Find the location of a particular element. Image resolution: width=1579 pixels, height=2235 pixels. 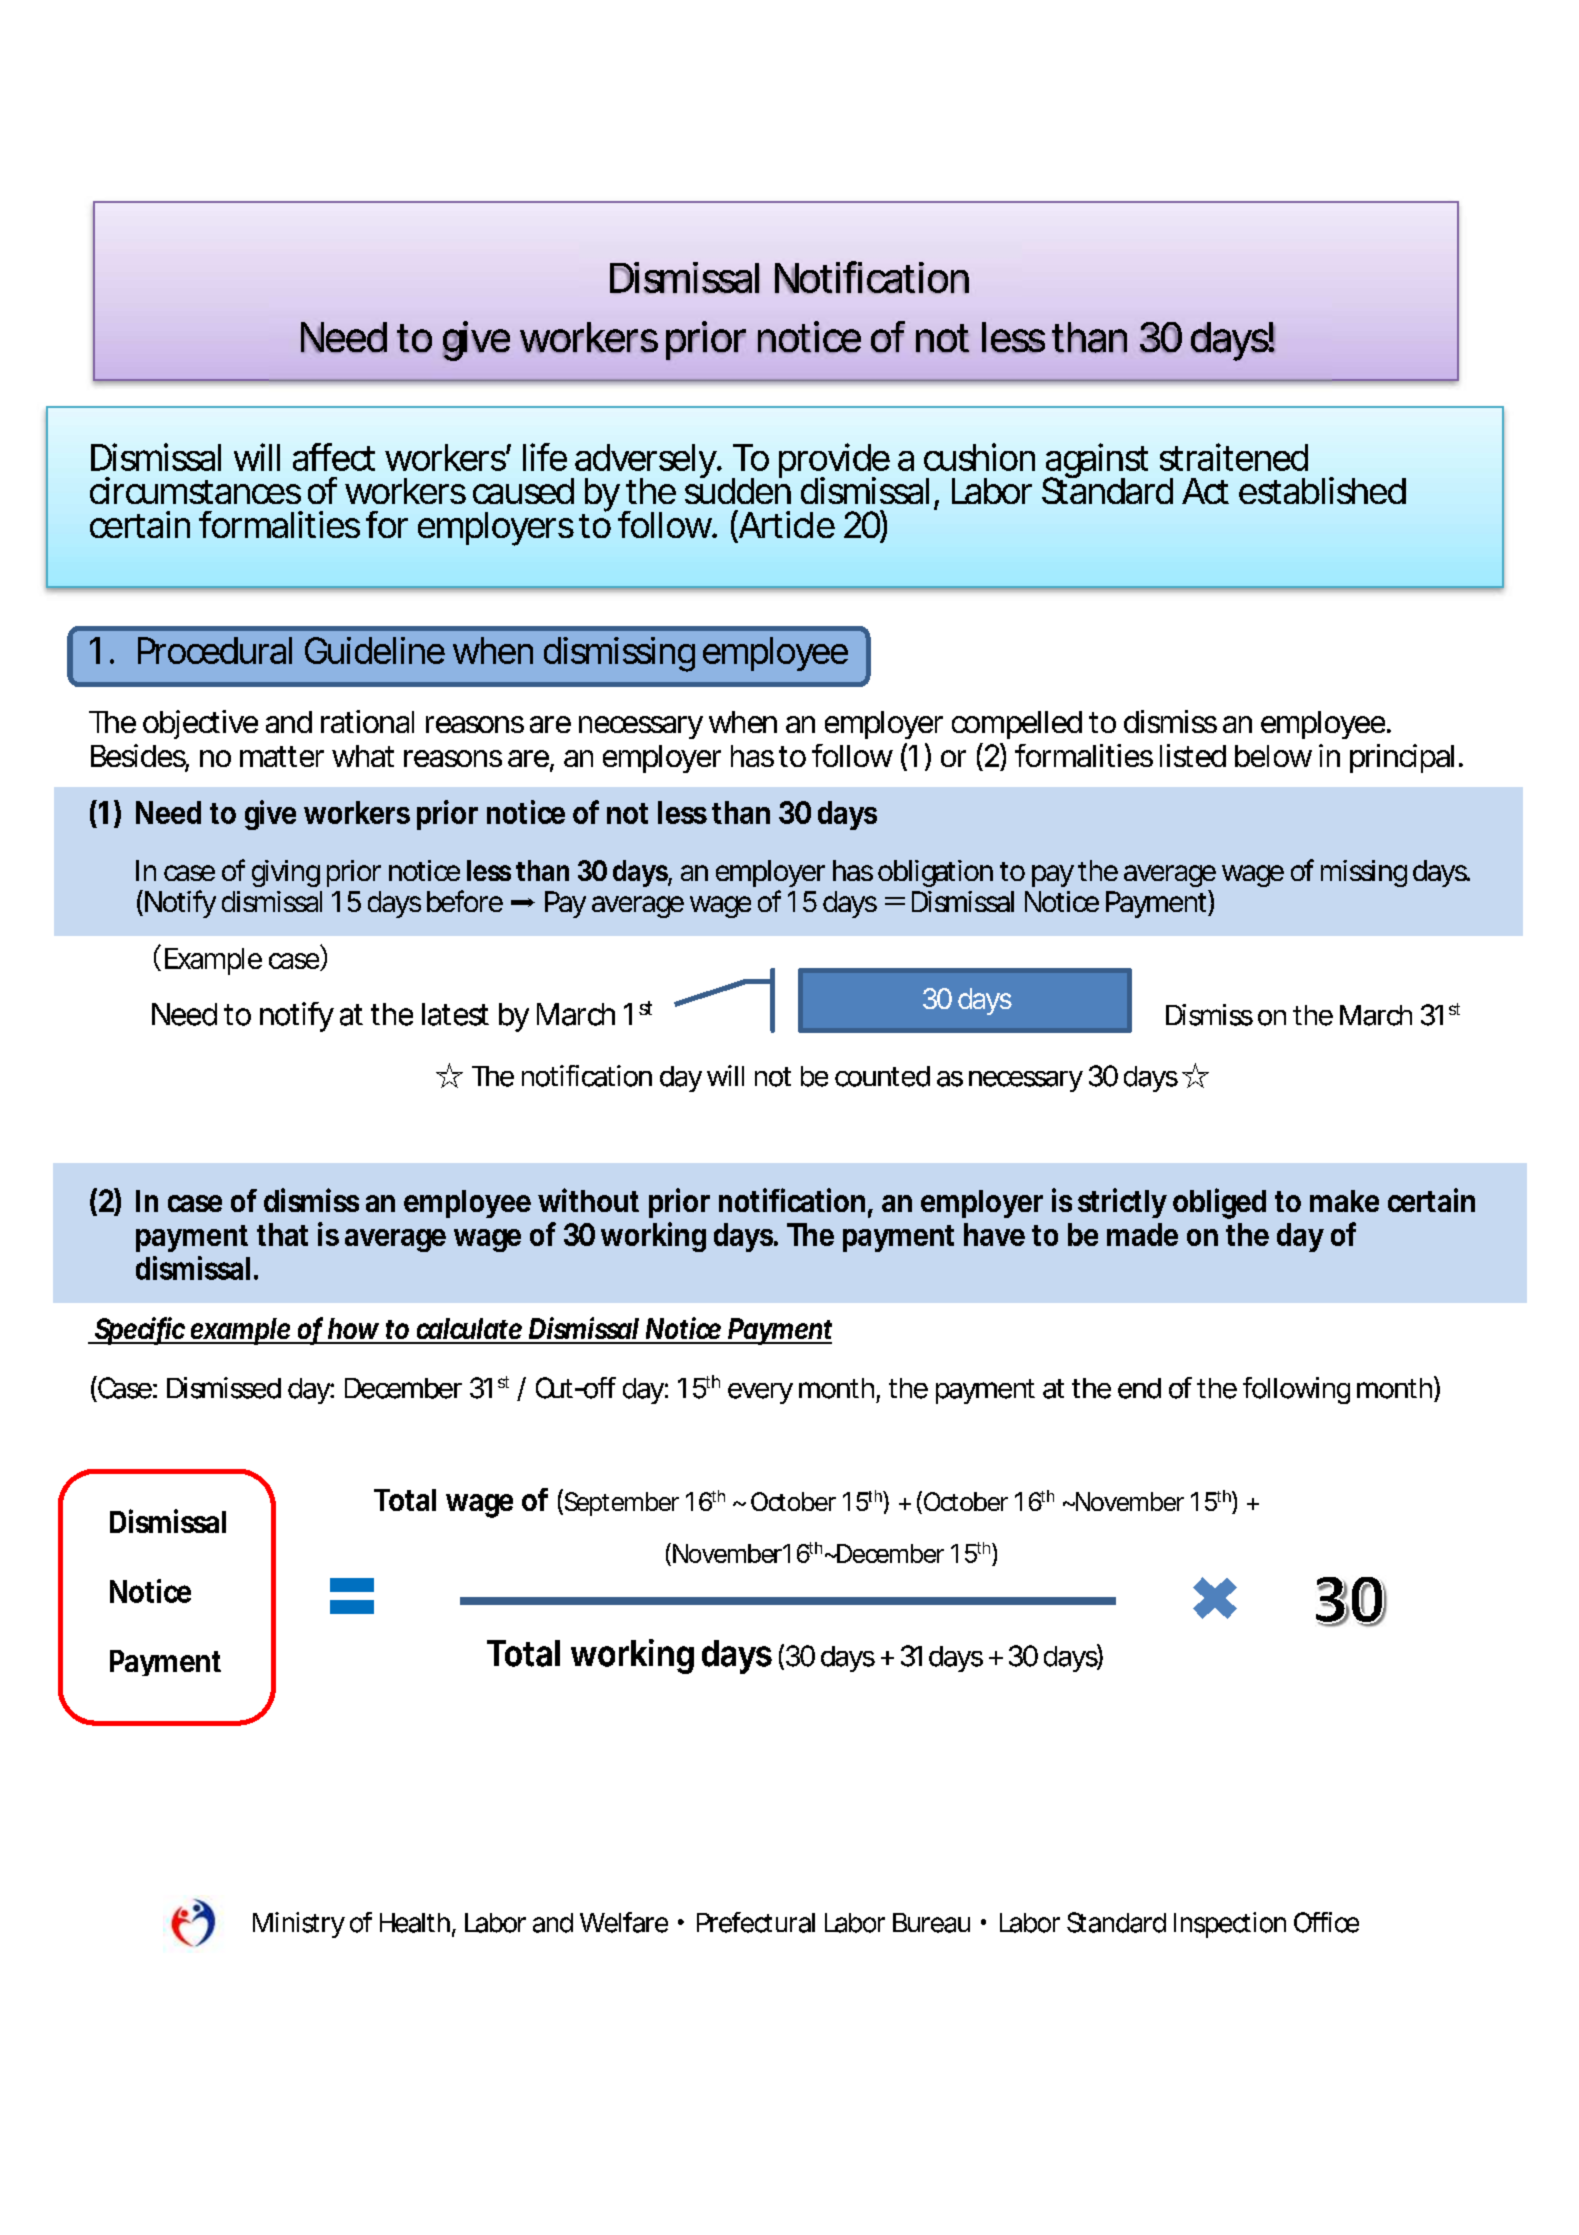

Specific is located at coordinates (141, 1331).
